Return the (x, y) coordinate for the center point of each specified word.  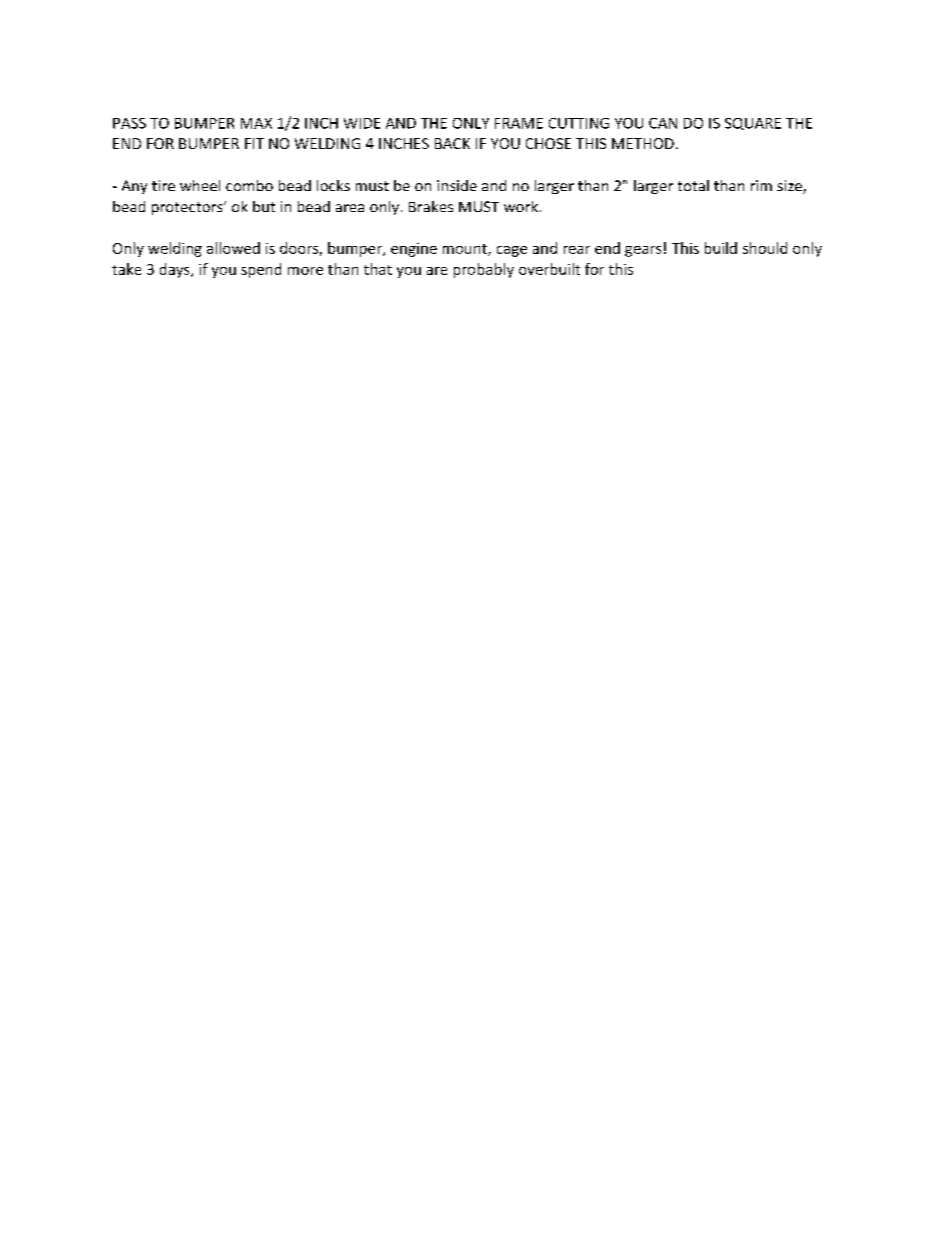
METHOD (643, 143)
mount (466, 250)
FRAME (519, 123)
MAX (256, 123)
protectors (188, 208)
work (521, 206)
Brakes (431, 206)
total (693, 185)
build (721, 248)
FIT (254, 143)
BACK (452, 143)
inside (457, 185)
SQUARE (753, 124)
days (176, 270)
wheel (200, 185)
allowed (233, 248)
